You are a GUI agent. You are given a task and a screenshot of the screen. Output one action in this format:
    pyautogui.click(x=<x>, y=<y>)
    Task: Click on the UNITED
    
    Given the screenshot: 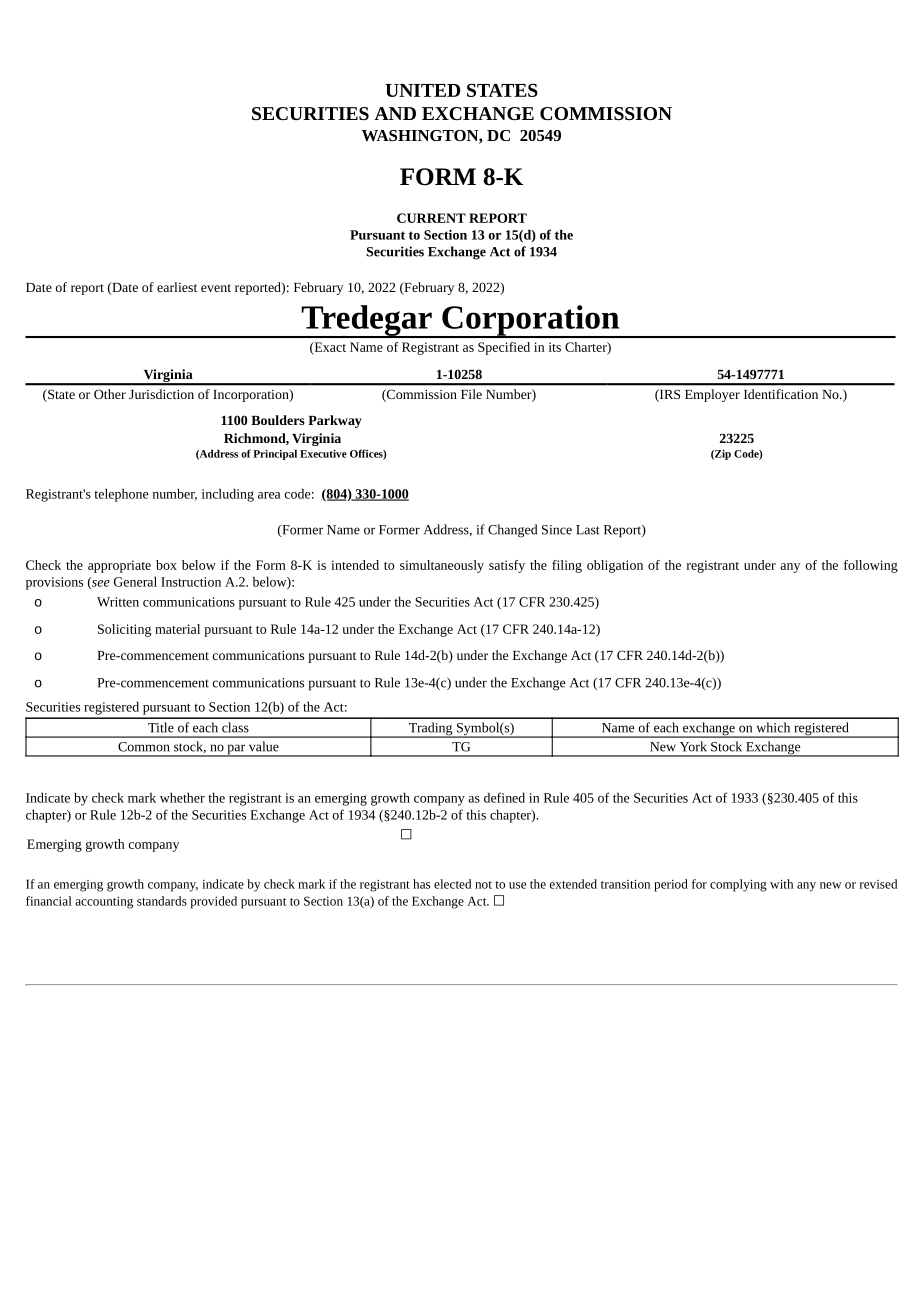 What is the action you would take?
    pyautogui.click(x=422, y=90)
